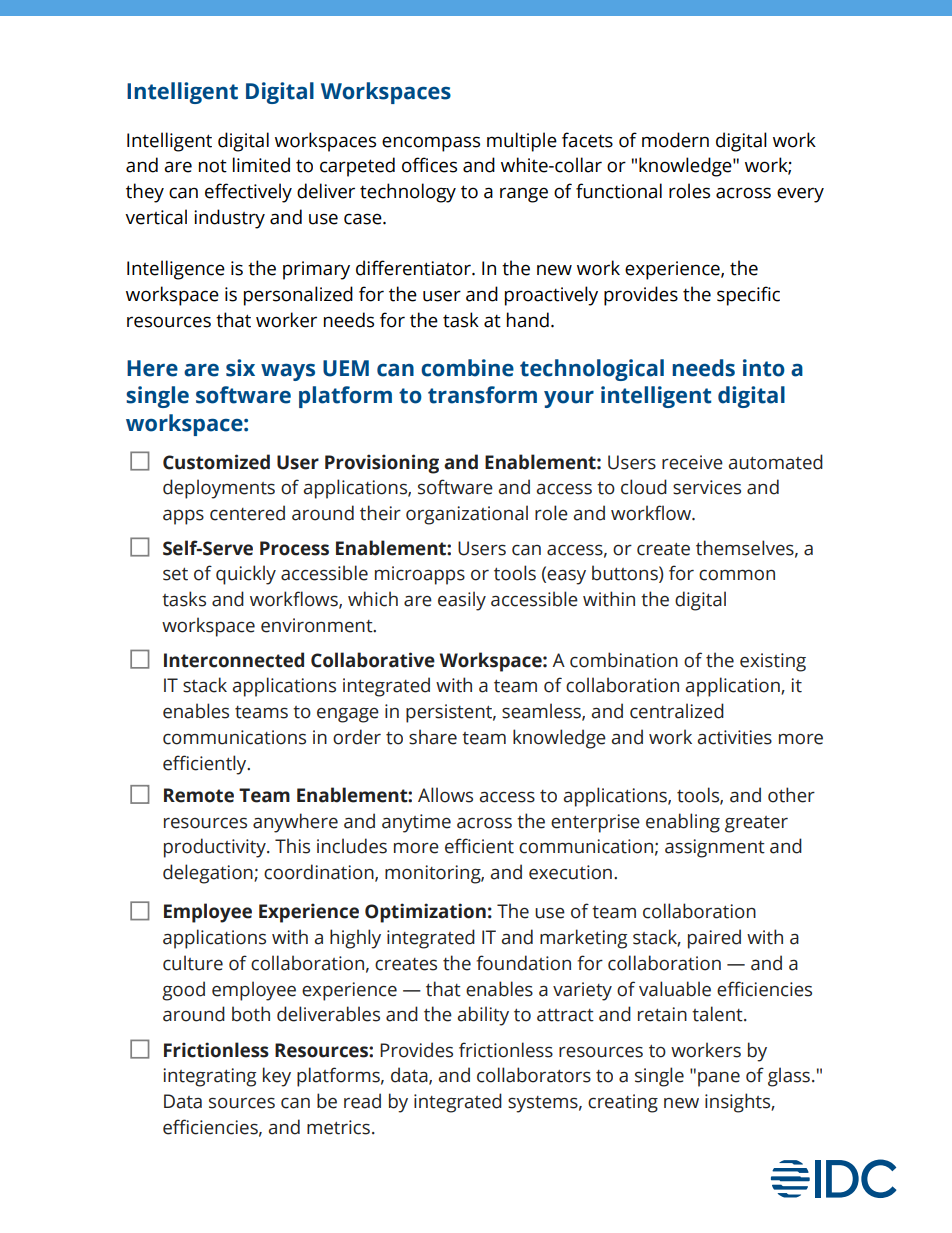 The image size is (952, 1233). What do you see at coordinates (707, 487) in the document?
I see `services` at bounding box center [707, 487].
